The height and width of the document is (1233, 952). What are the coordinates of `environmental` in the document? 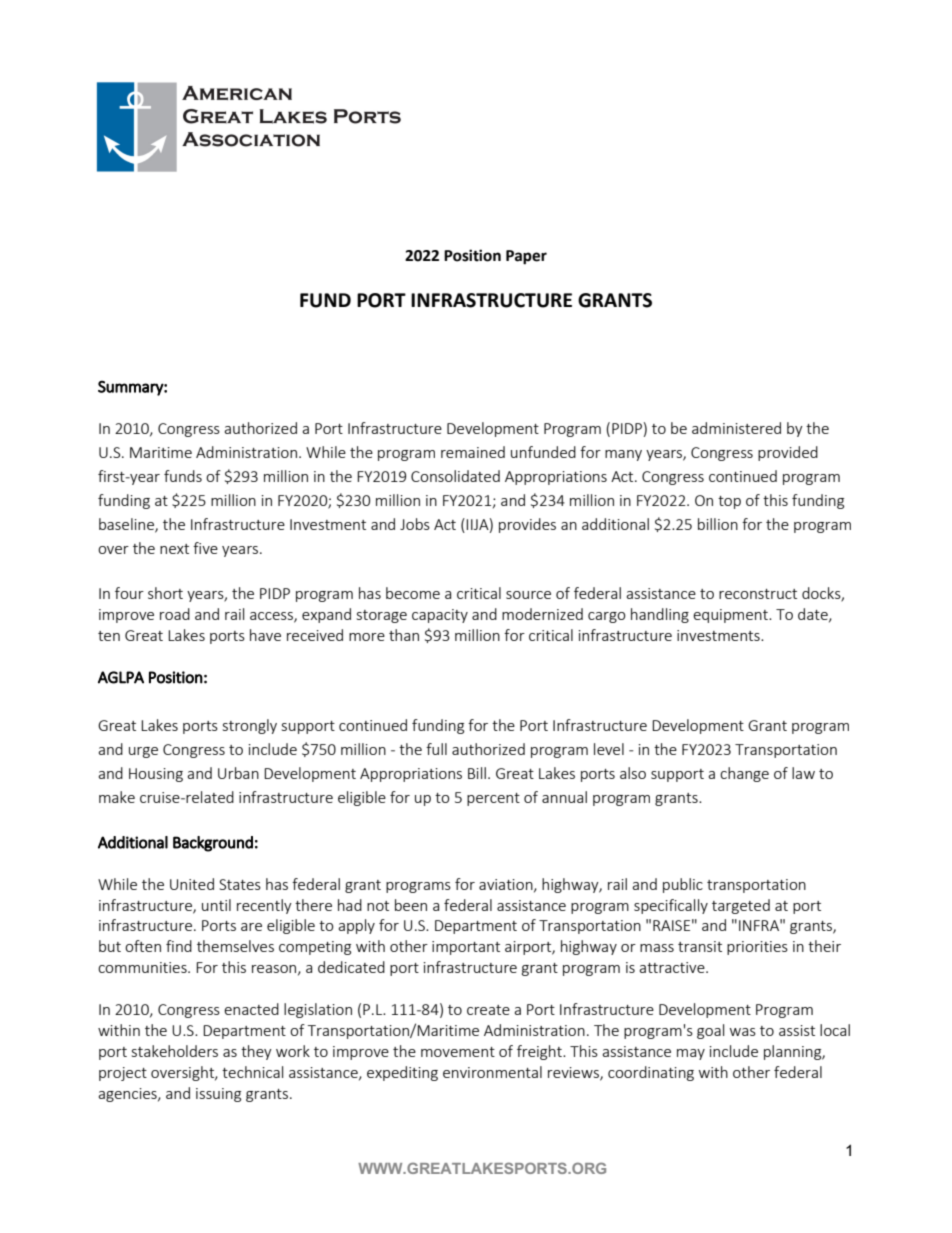 It's located at (492, 1072).
